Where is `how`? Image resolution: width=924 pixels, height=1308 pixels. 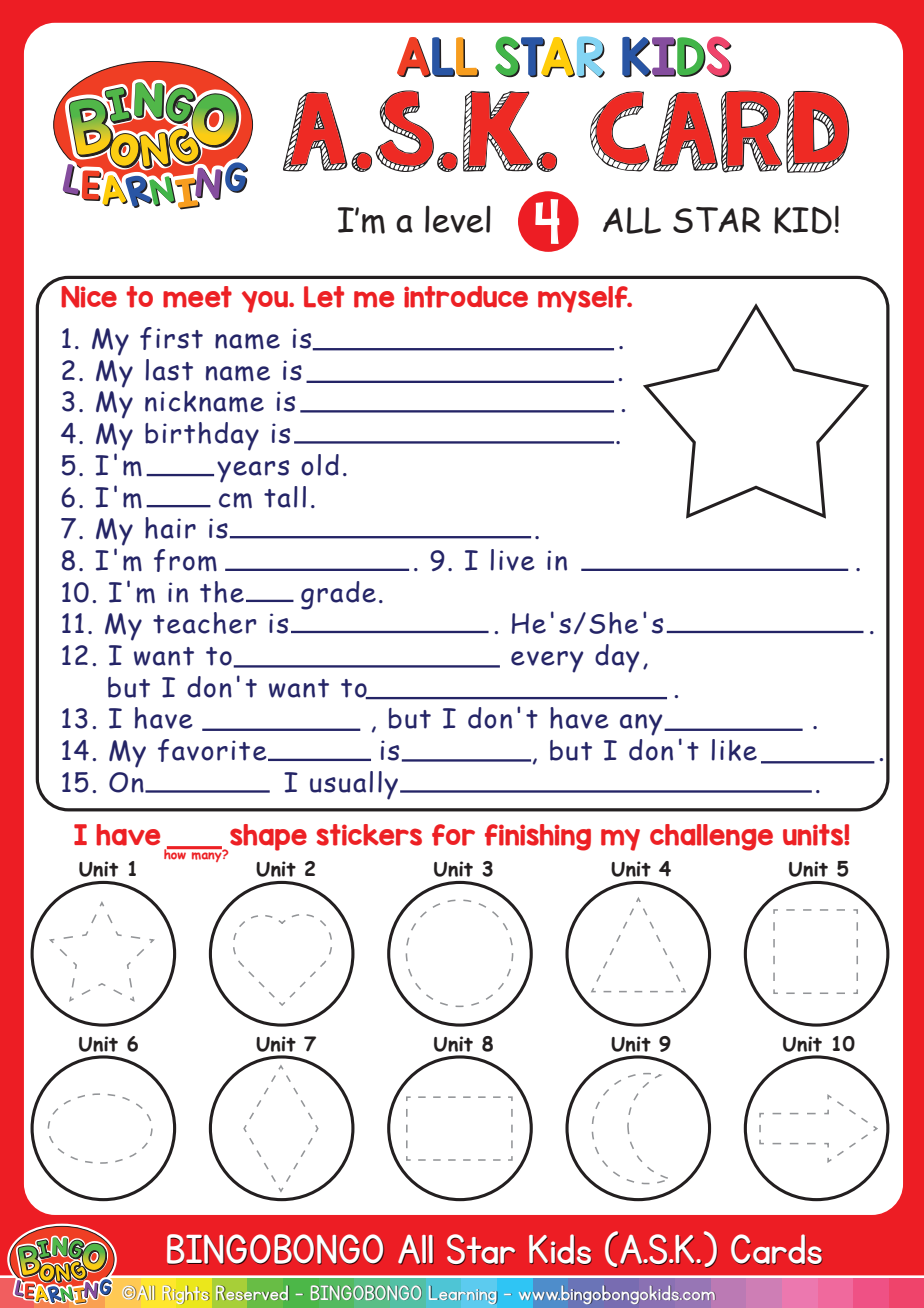
how is located at coordinates (176, 853).
